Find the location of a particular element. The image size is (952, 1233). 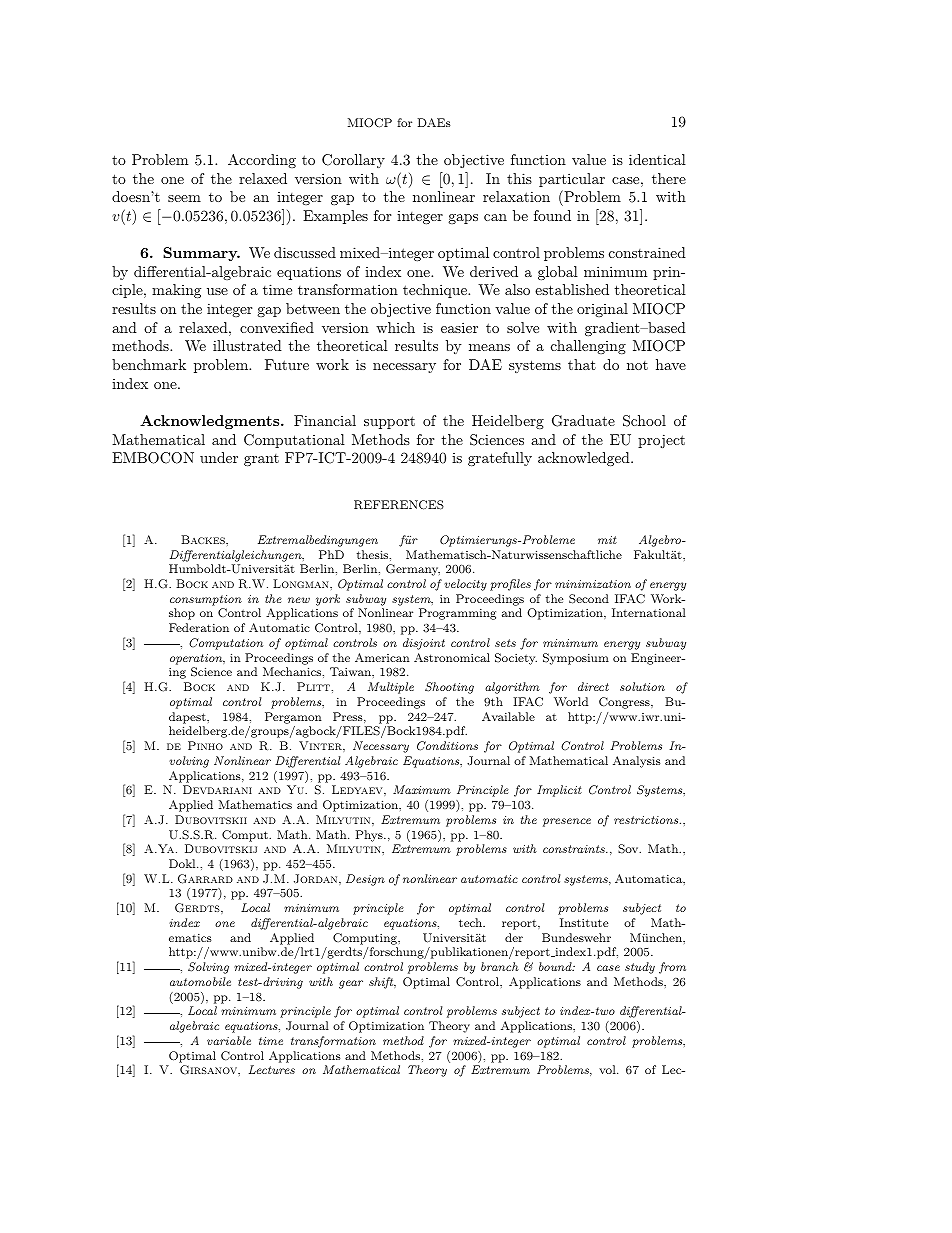

Second is located at coordinates (589, 599).
